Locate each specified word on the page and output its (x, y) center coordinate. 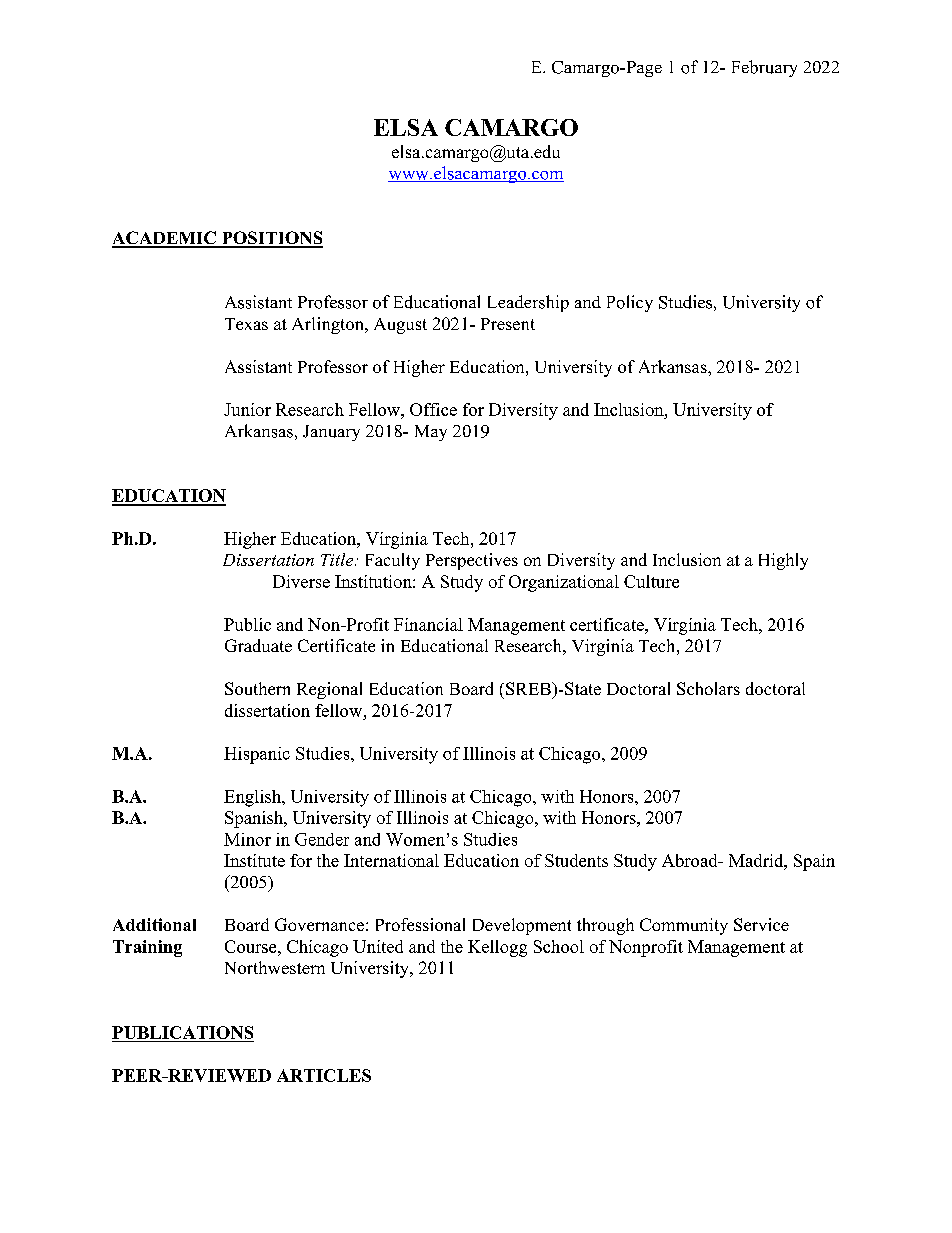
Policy (630, 303)
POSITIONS (271, 239)
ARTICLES (324, 1075)
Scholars (708, 688)
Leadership (528, 303)
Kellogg (497, 948)
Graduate (258, 645)
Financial (428, 624)
